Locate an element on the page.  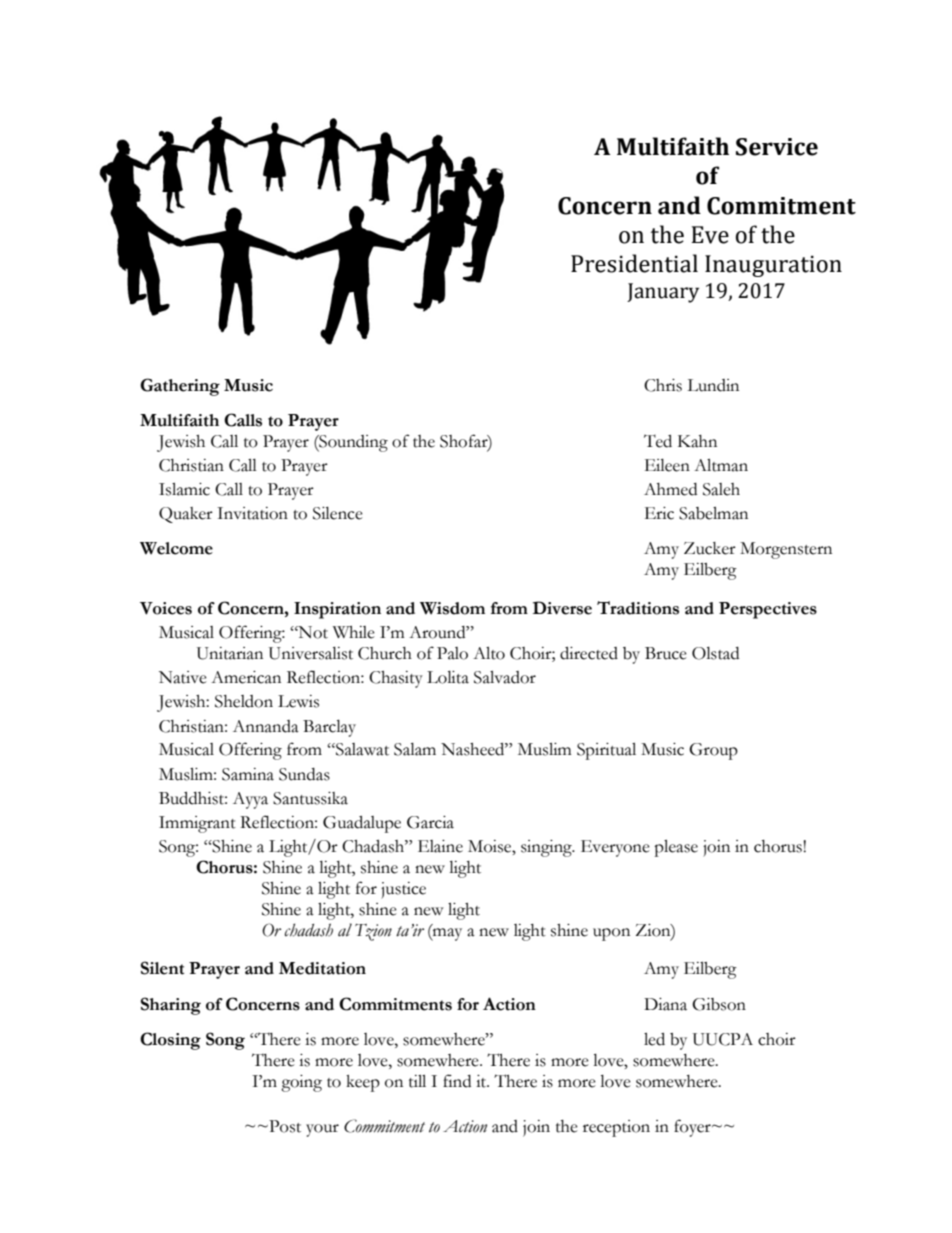
Eileen is located at coordinates (667, 465).
